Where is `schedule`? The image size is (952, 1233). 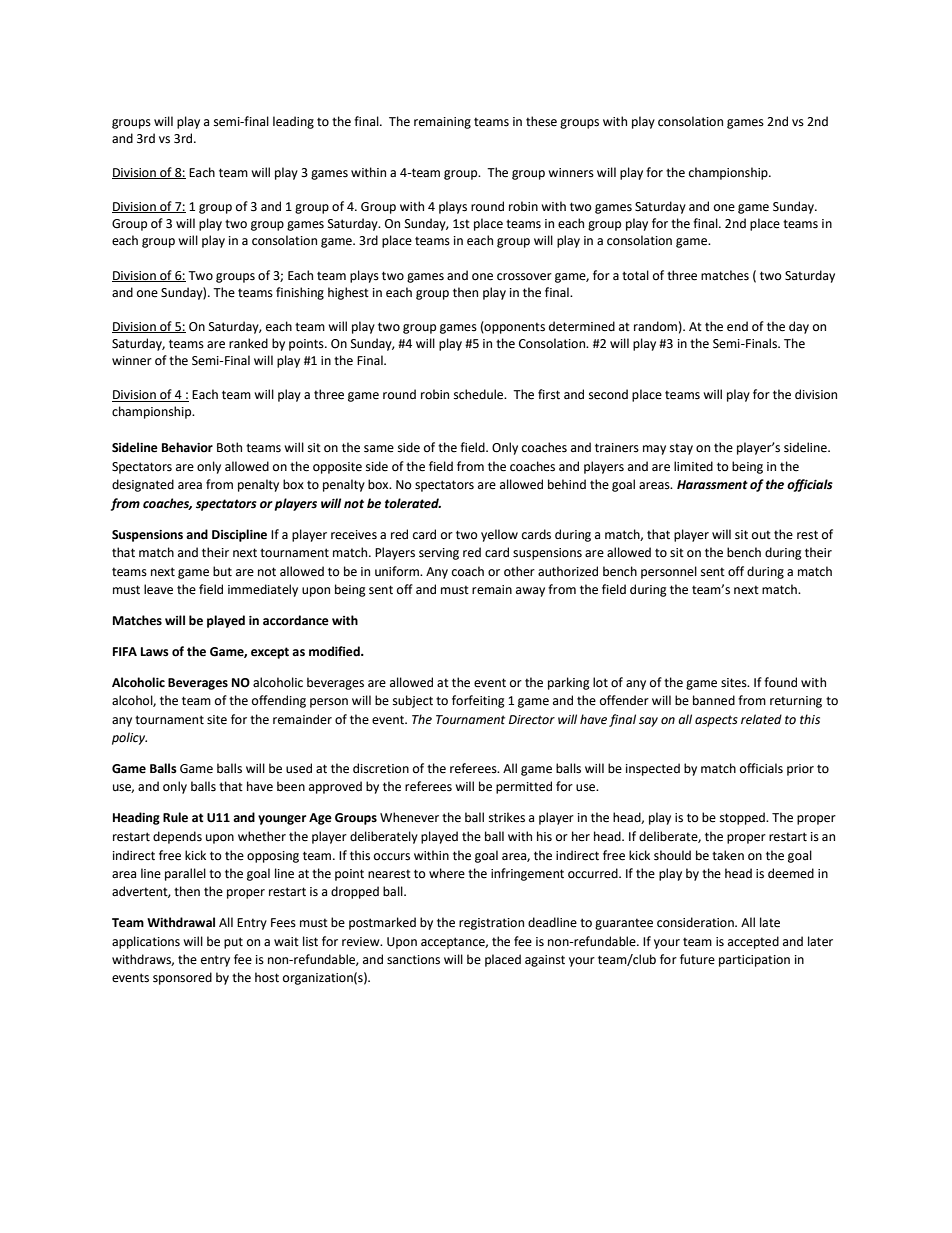 schedule is located at coordinates (480, 394).
